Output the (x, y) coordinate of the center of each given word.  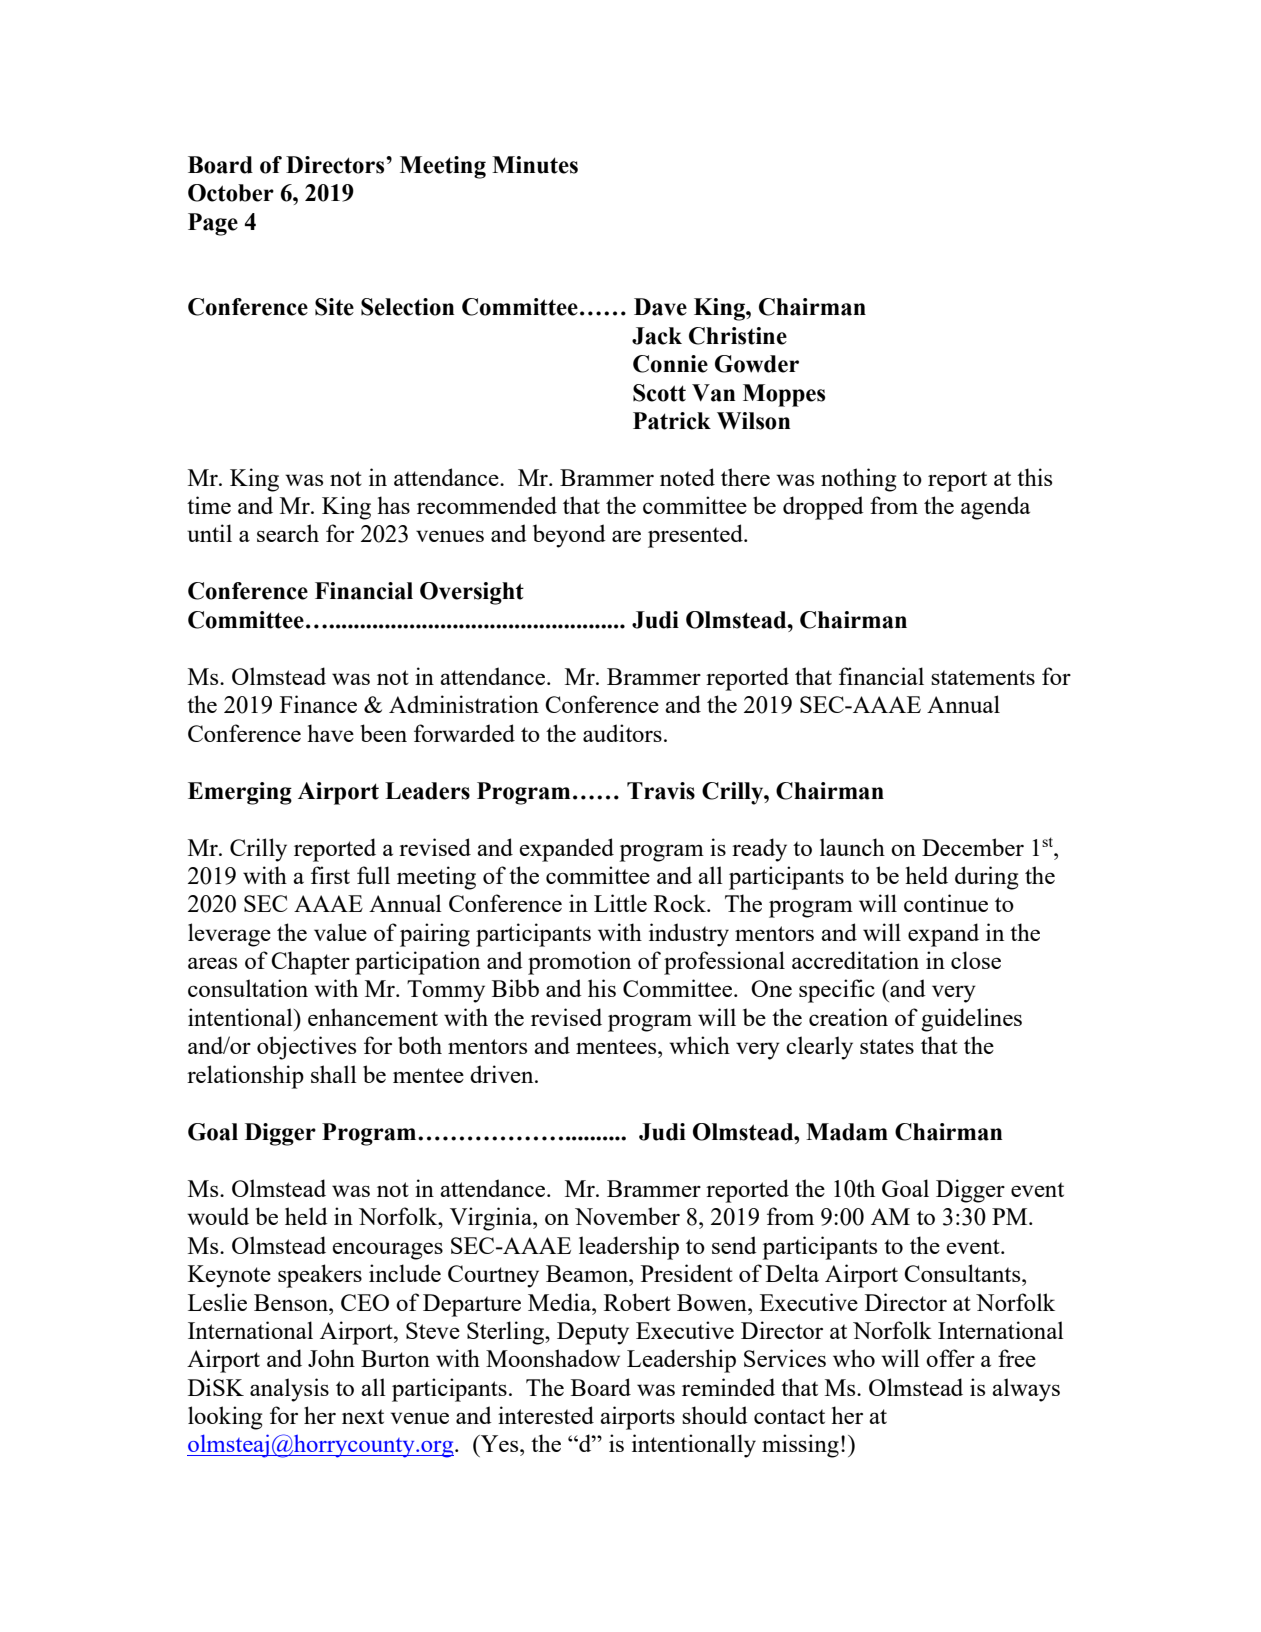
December (973, 847)
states (887, 1046)
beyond (569, 536)
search (288, 533)
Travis (661, 791)
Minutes (535, 165)
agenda (995, 508)
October (231, 193)
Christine (738, 336)
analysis (289, 1390)
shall (334, 1074)
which (699, 1045)
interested (546, 1415)
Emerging (240, 793)
